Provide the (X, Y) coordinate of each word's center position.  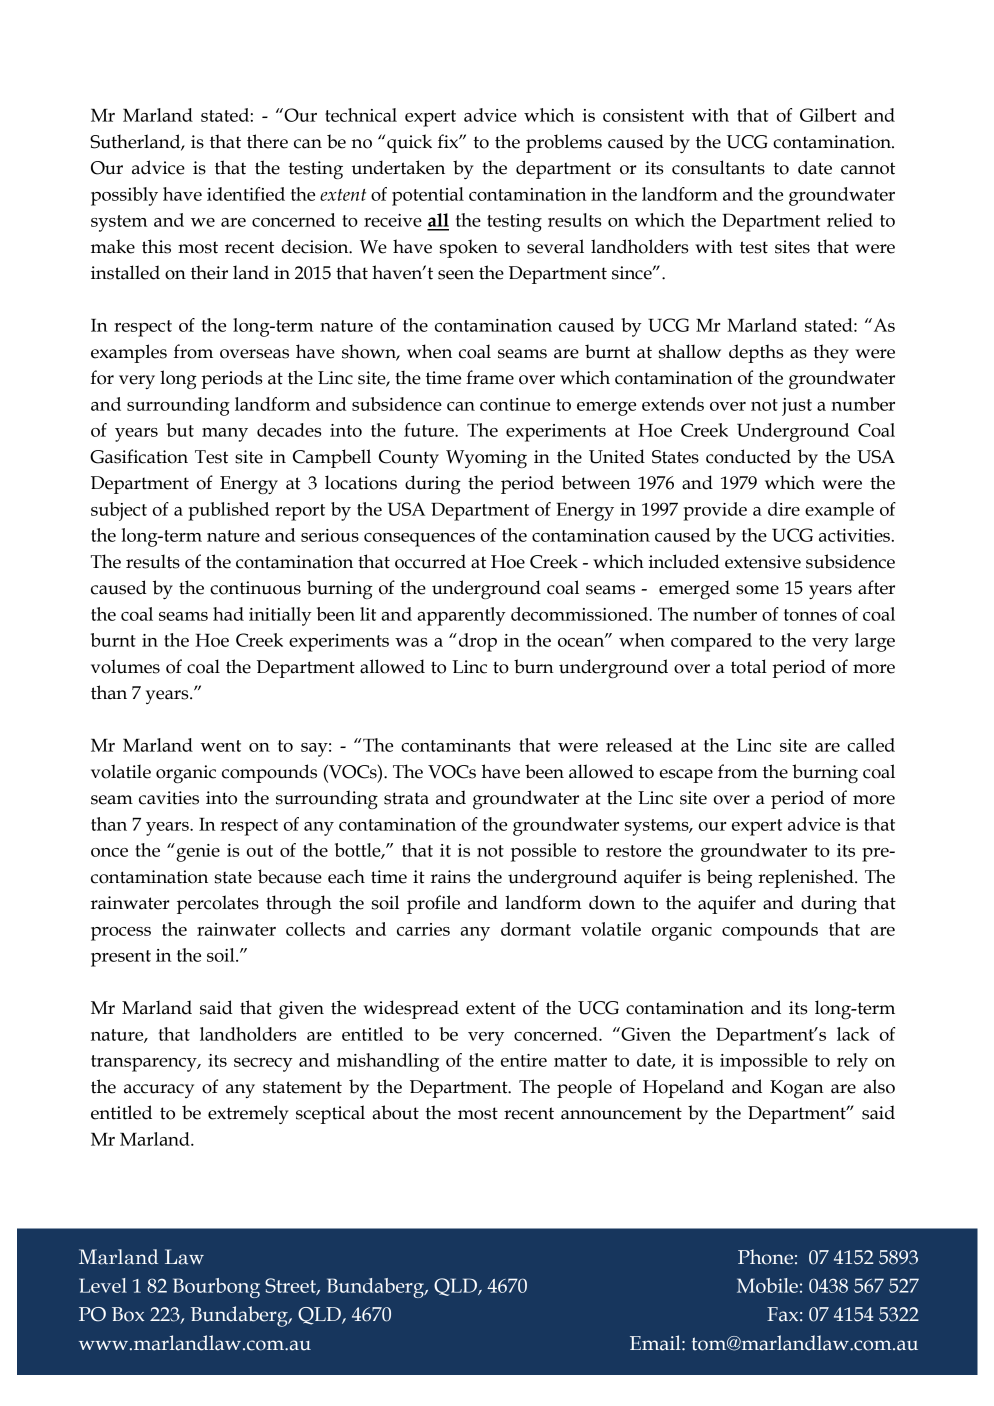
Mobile (767, 1285)
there (267, 141)
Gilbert (828, 115)
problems (564, 143)
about (395, 1112)
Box (128, 1314)
